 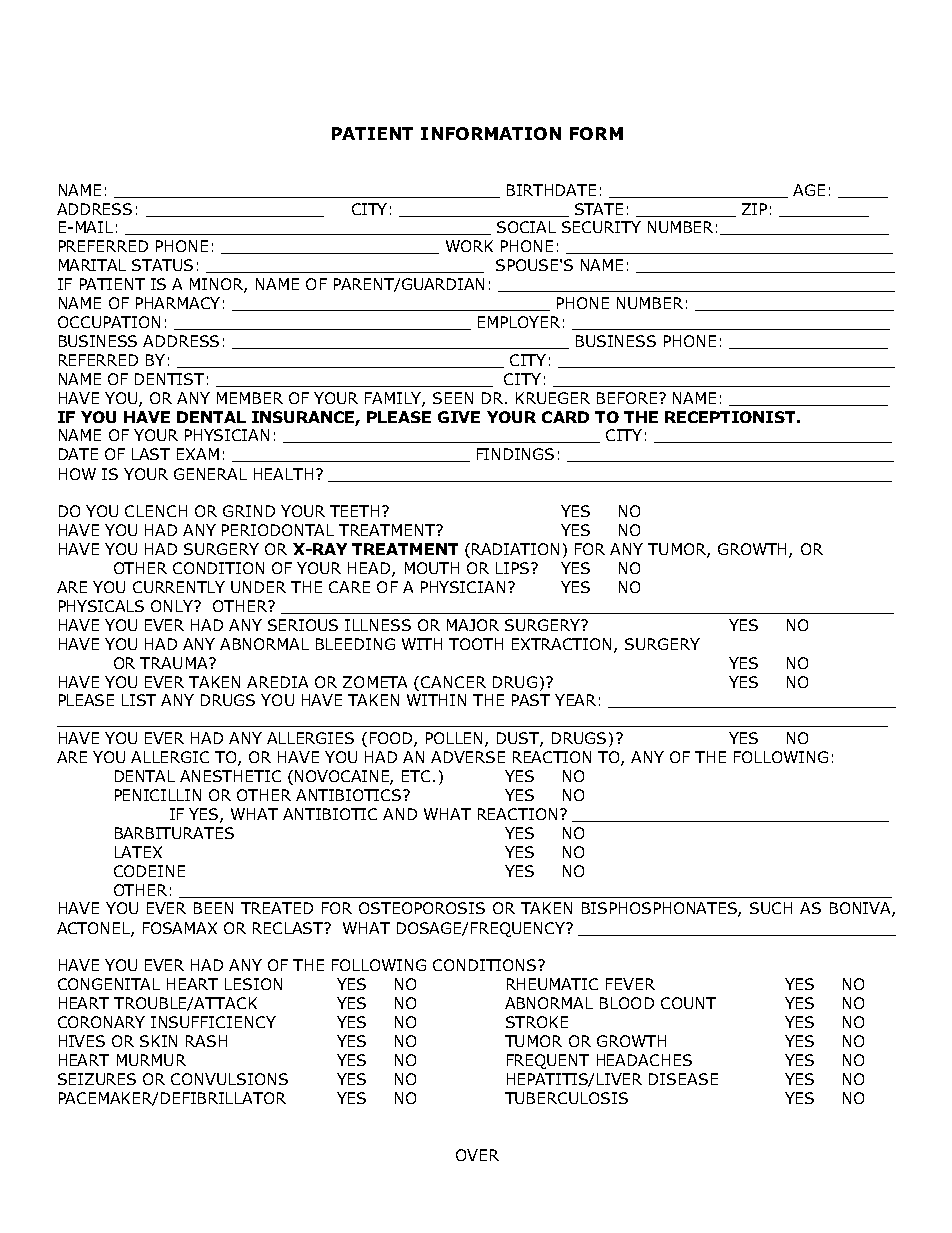 What do you see at coordinates (97, 1079) in the page?
I see `SEIZURES` at bounding box center [97, 1079].
